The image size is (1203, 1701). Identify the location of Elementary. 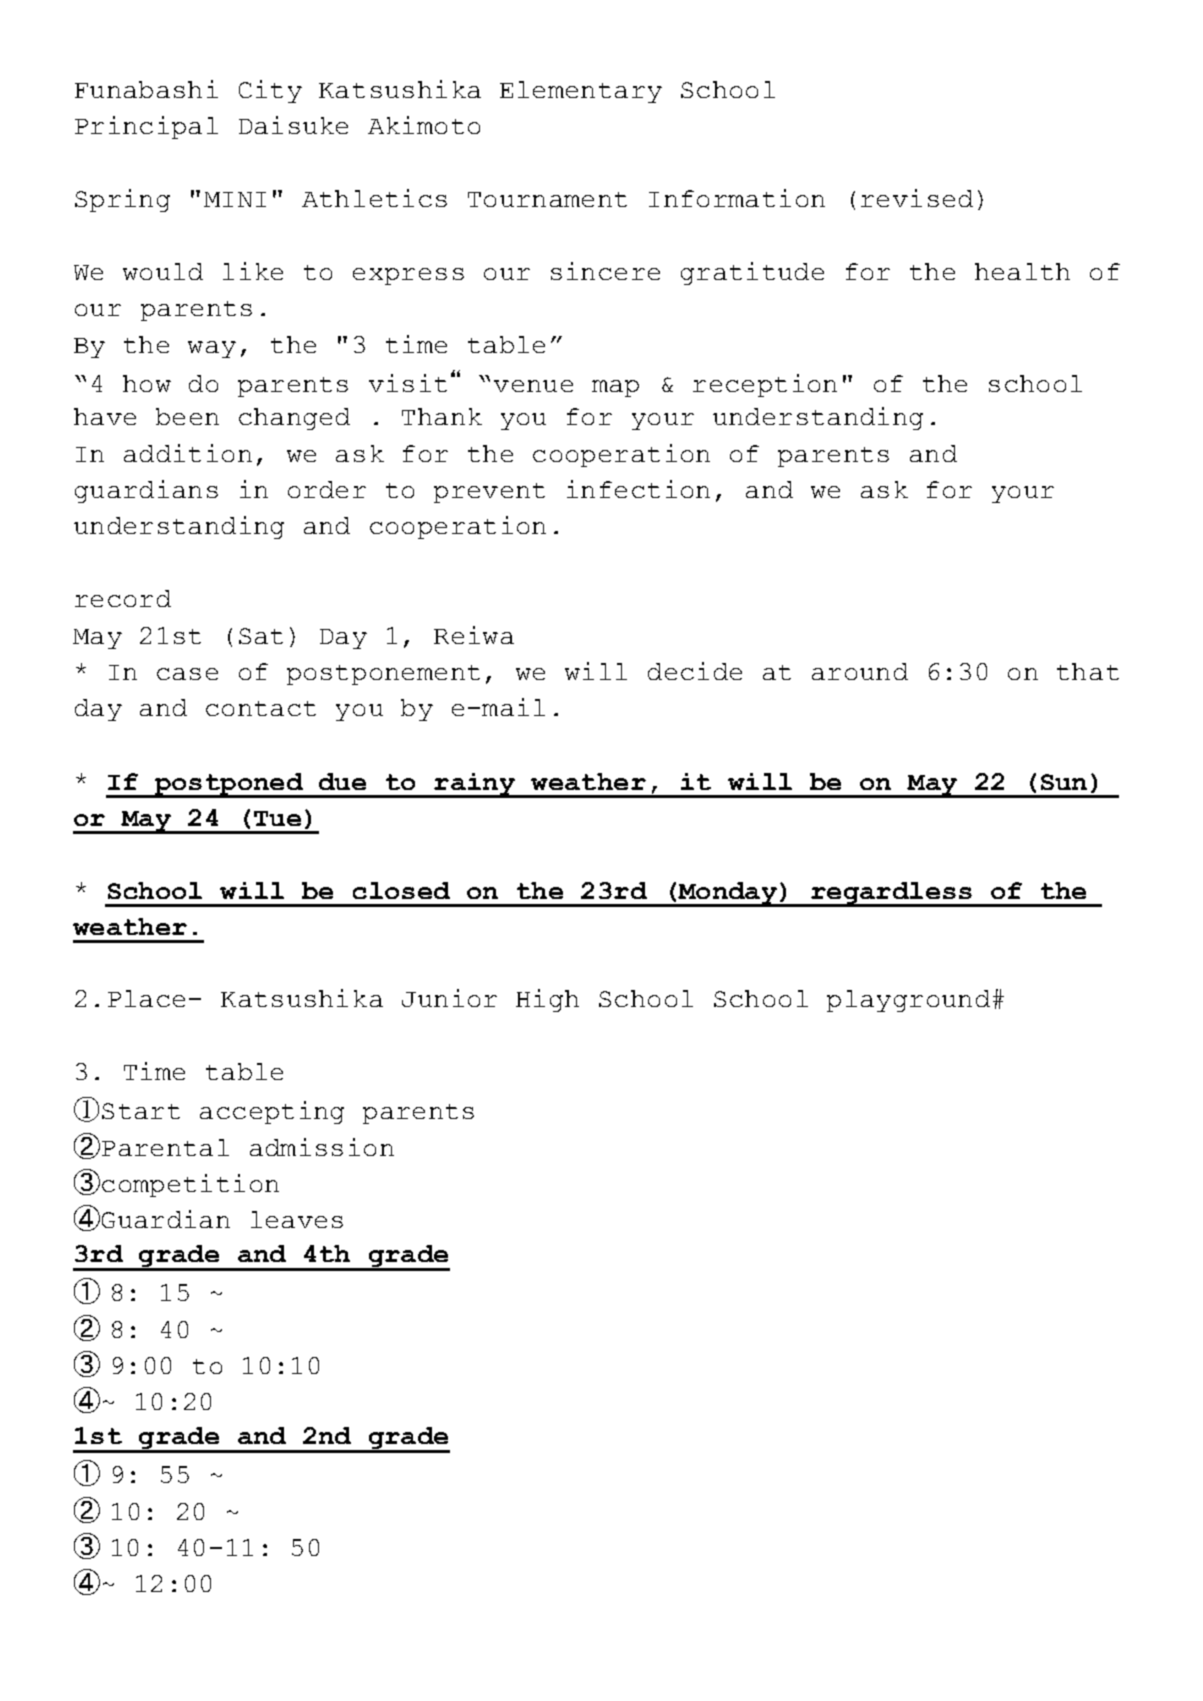
(581, 92).
